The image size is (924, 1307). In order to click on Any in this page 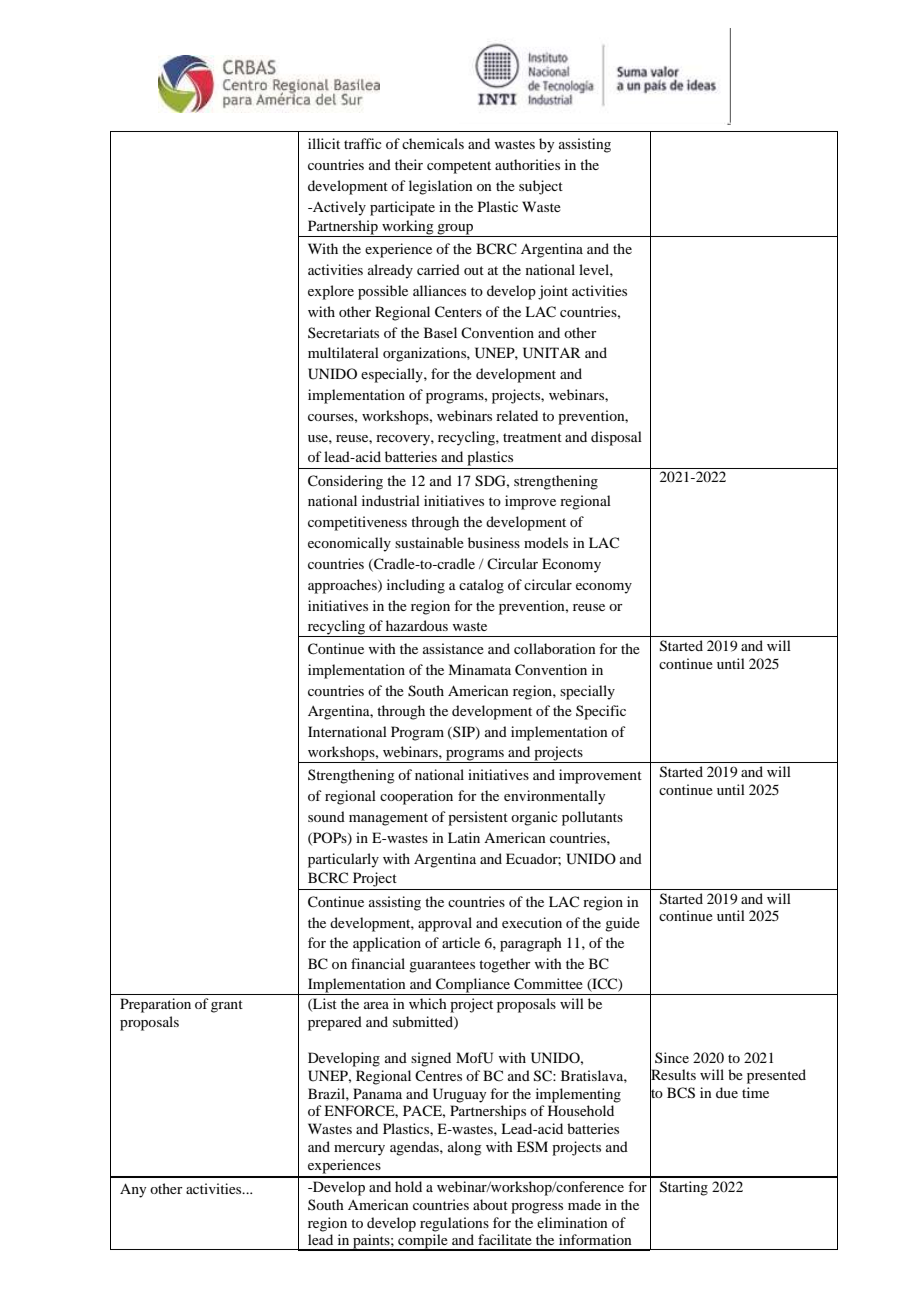, I will do `click(133, 1190)`.
